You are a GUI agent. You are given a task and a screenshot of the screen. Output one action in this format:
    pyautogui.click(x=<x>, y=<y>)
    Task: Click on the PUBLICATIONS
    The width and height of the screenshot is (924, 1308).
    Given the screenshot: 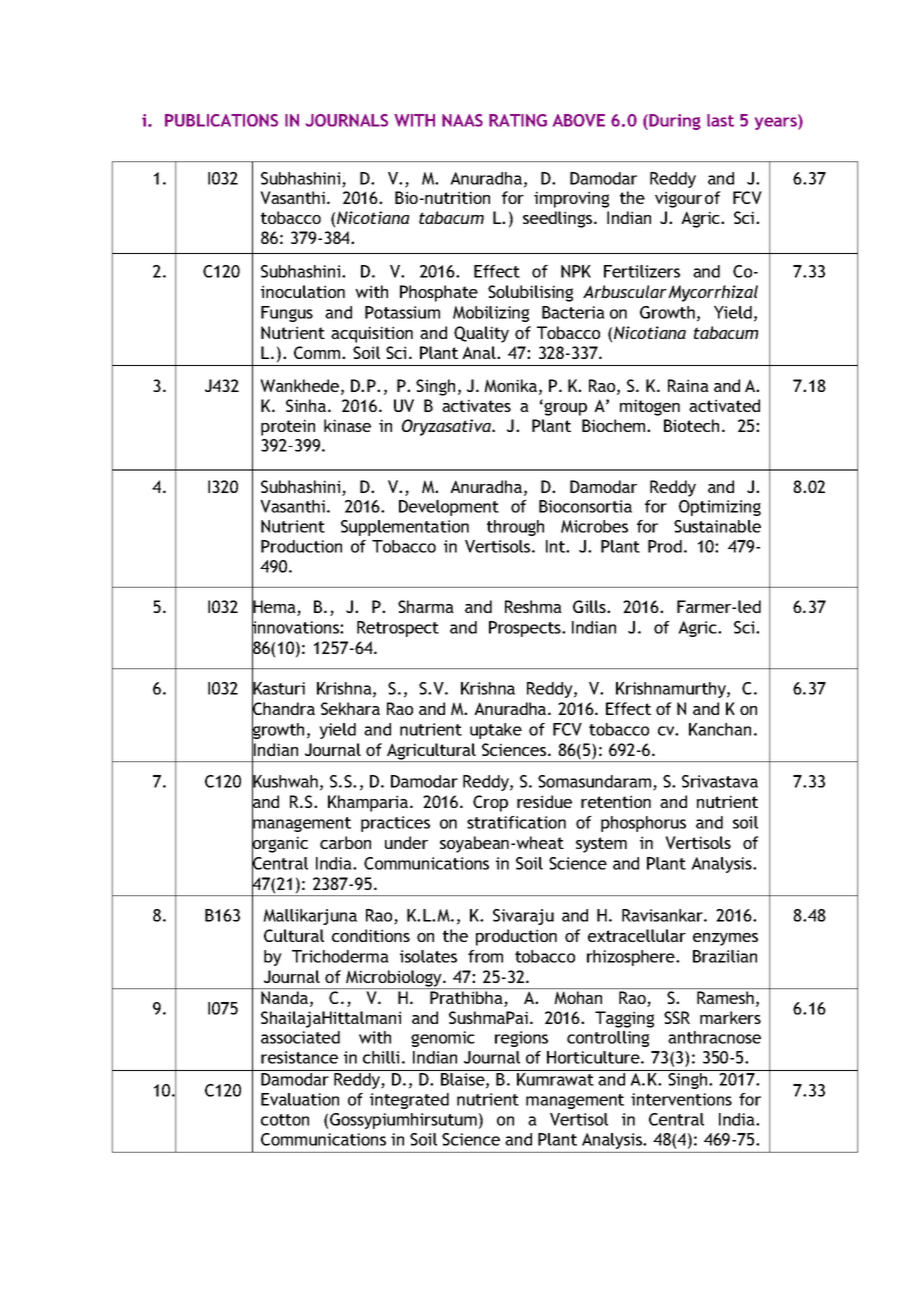 What is the action you would take?
    pyautogui.click(x=221, y=120)
